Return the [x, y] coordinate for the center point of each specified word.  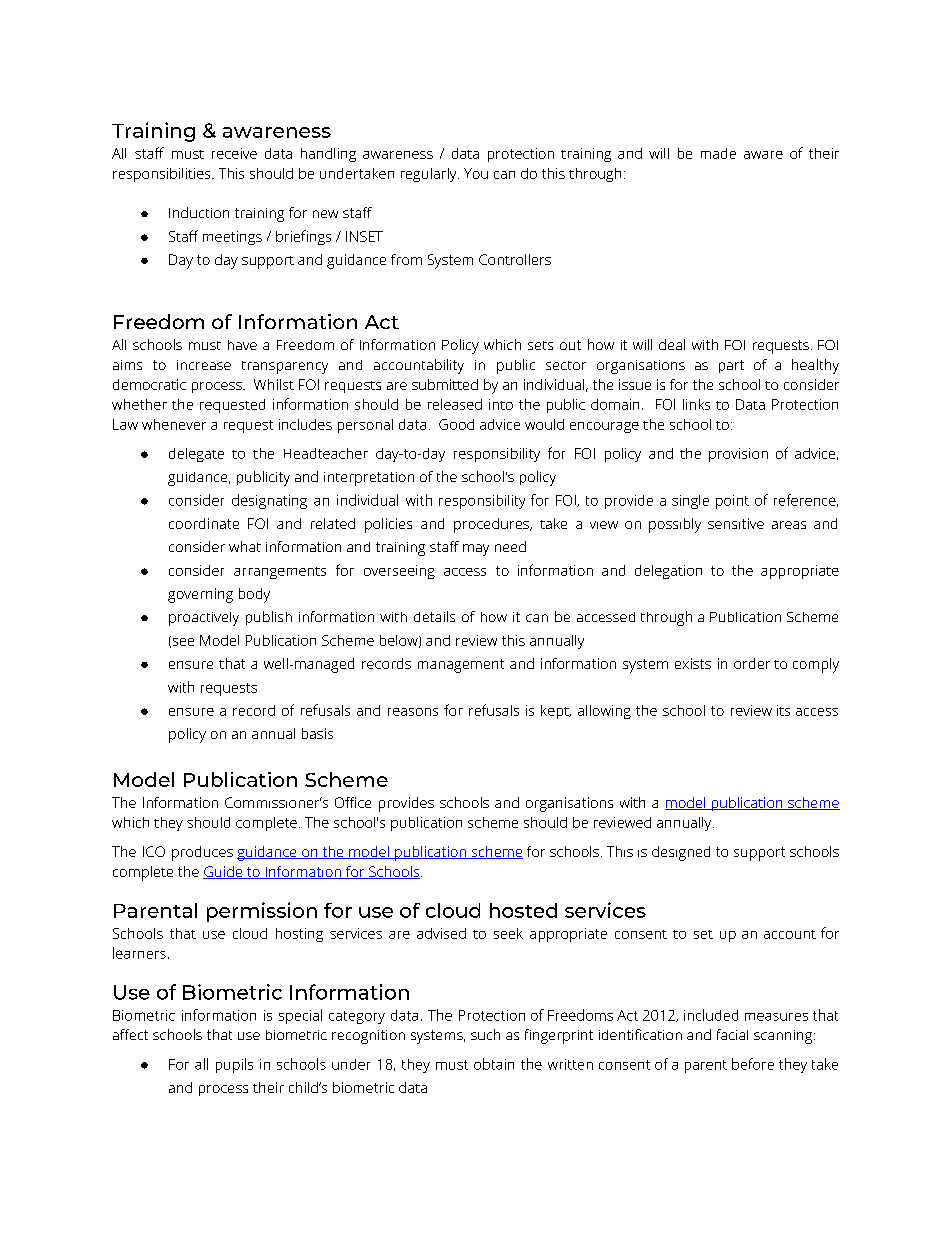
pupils [234, 1065]
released [455, 404]
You [476, 173]
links [696, 404]
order [752, 663]
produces [202, 853]
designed [681, 853]
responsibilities [163, 175]
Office [353, 802]
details [434, 616]
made [718, 153]
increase [204, 365]
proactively [204, 619]
